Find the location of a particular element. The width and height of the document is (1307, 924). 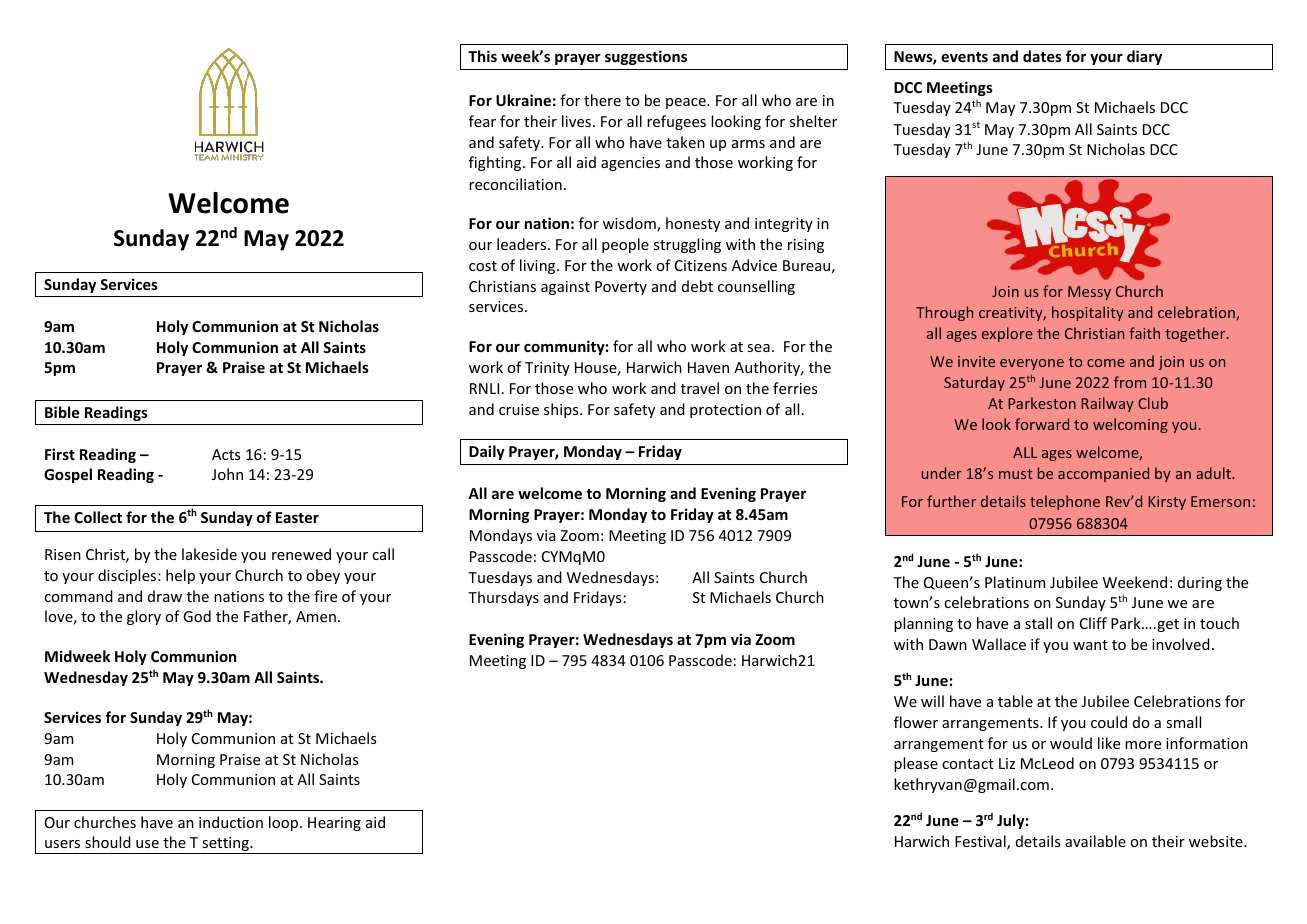

people is located at coordinates (625, 245).
